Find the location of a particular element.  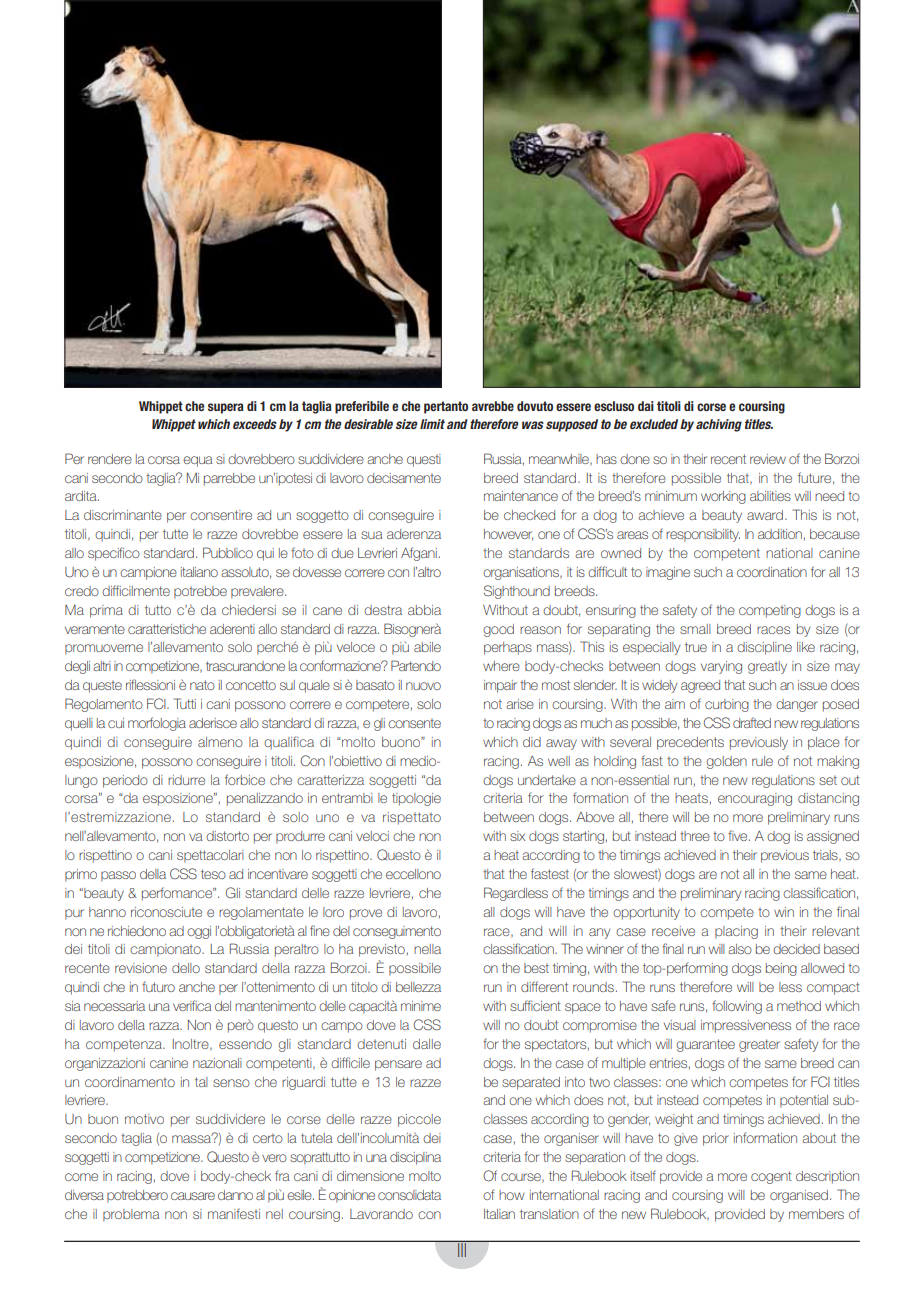

curbing is located at coordinates (727, 705).
